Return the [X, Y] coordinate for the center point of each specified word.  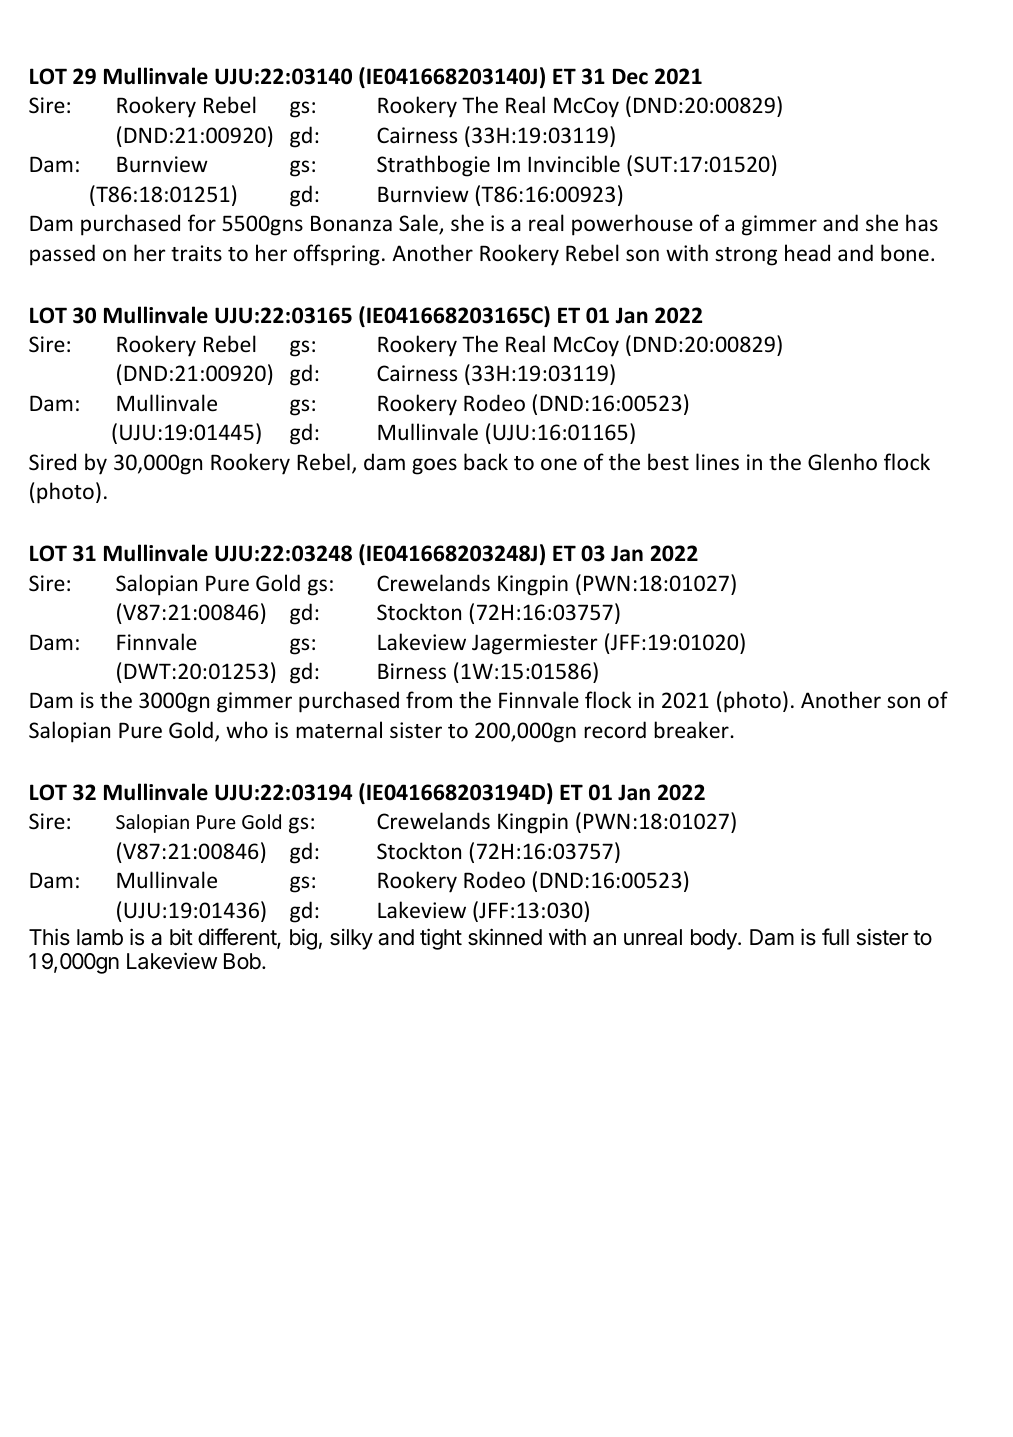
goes [434, 466]
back [486, 461]
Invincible [574, 164]
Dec [630, 76]
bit [181, 937]
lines [717, 462]
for [202, 222]
